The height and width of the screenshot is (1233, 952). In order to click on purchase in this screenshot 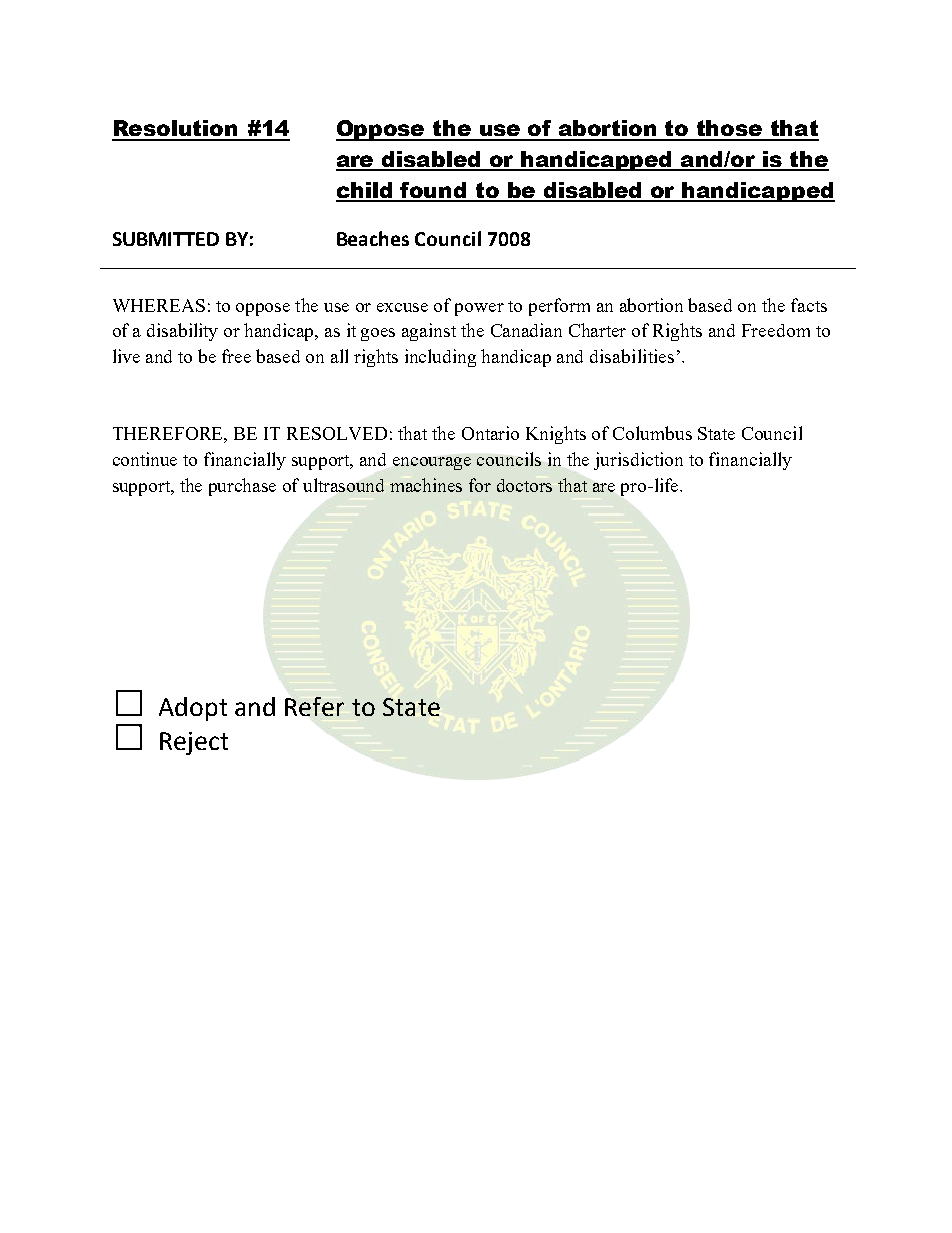, I will do `click(242, 487)`.
